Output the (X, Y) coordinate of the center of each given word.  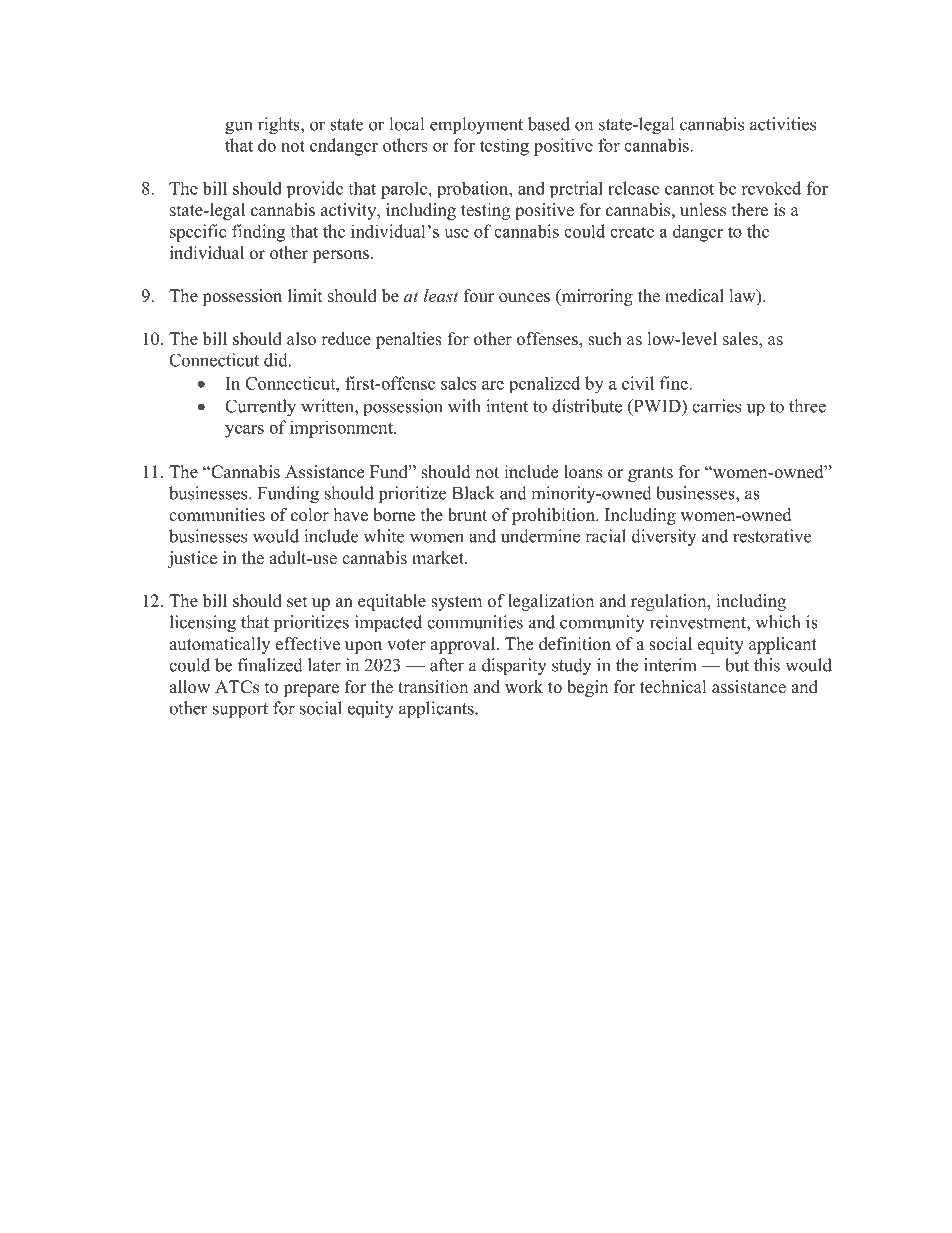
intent (507, 406)
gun (238, 128)
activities (783, 124)
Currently (260, 407)
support (240, 710)
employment (476, 126)
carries (716, 406)
